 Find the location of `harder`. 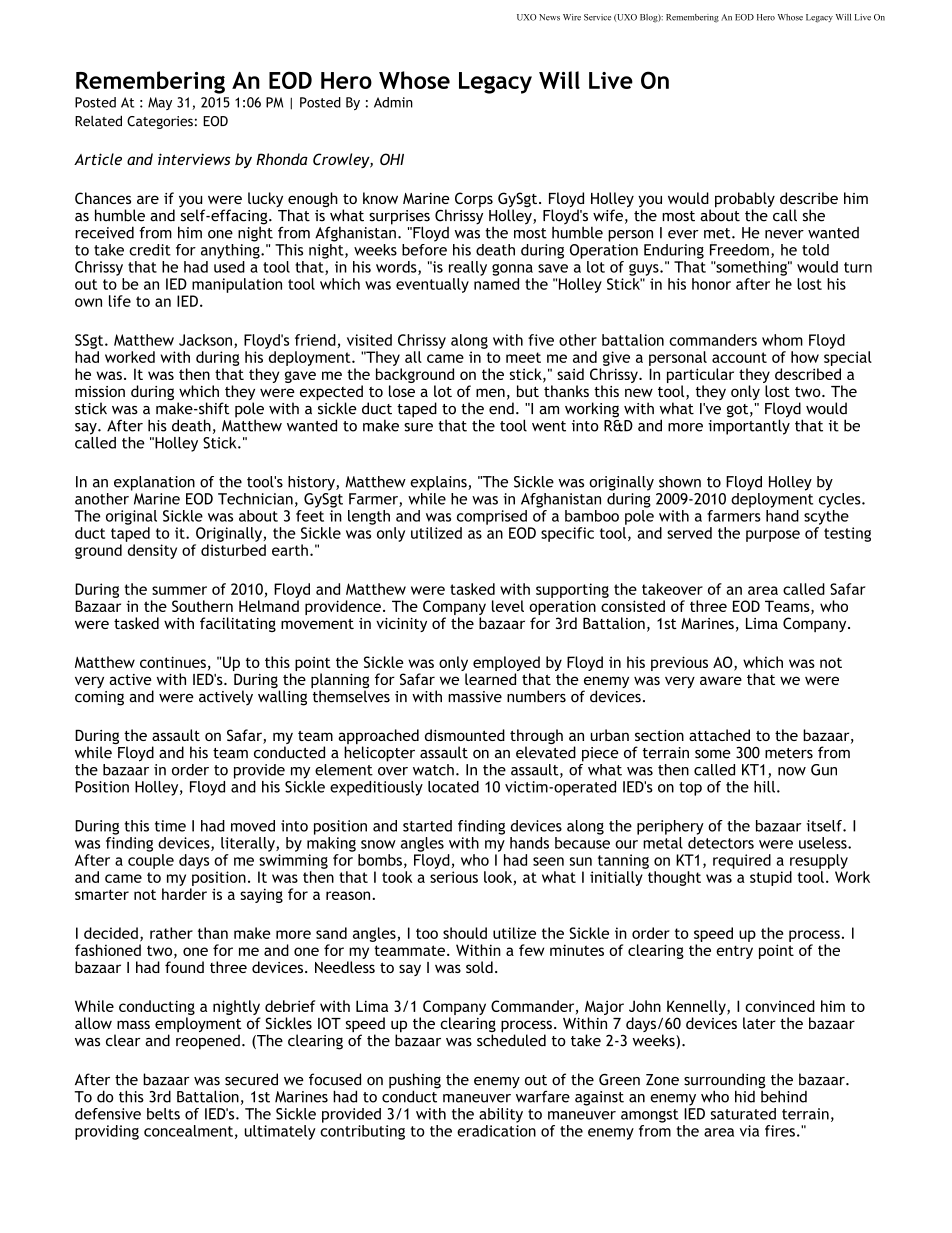

harder is located at coordinates (184, 894).
